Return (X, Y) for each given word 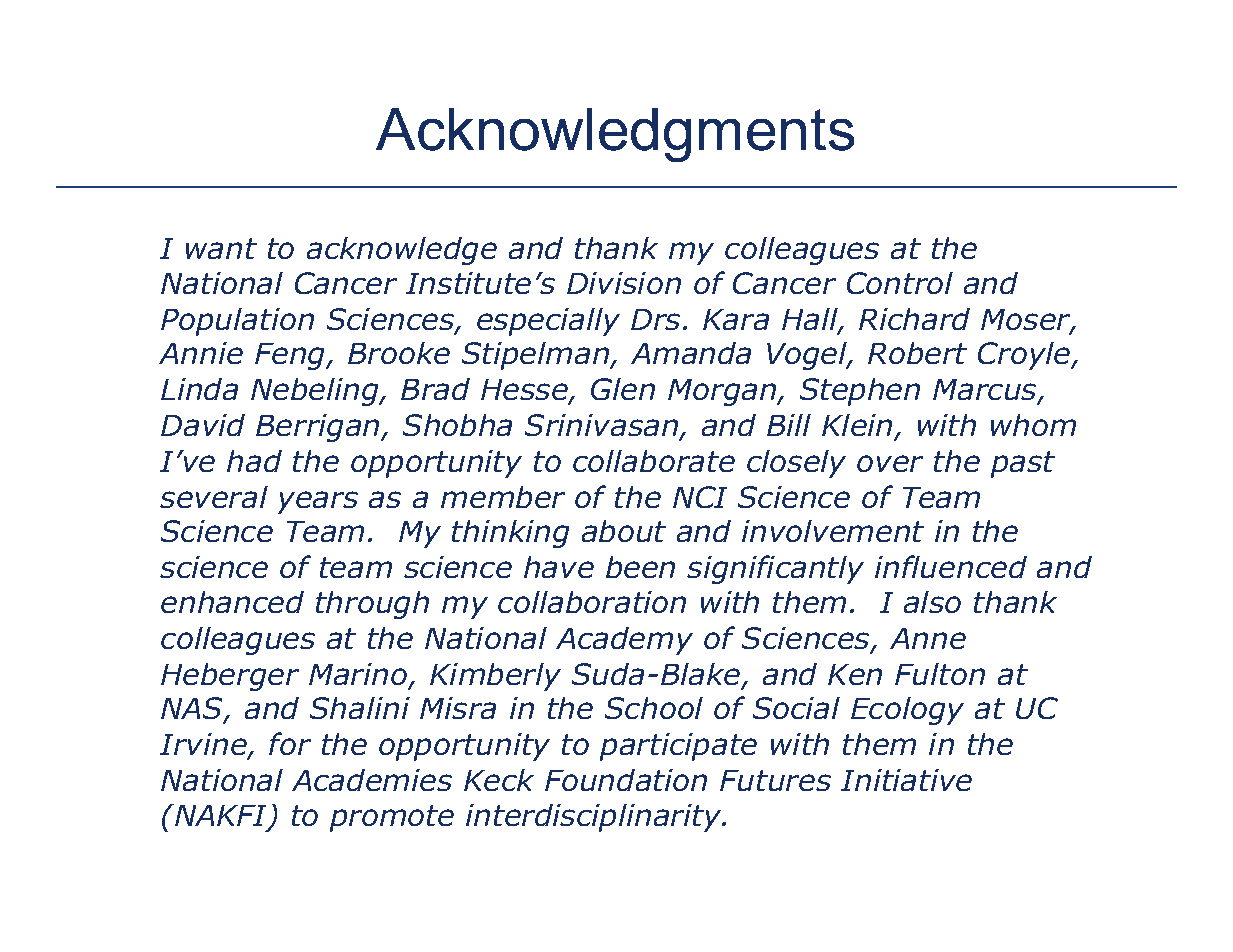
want (221, 248)
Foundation (626, 780)
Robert (917, 353)
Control (900, 283)
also (932, 602)
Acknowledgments (615, 135)
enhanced (232, 602)
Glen (623, 389)
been (640, 567)
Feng (291, 356)
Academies (372, 780)
